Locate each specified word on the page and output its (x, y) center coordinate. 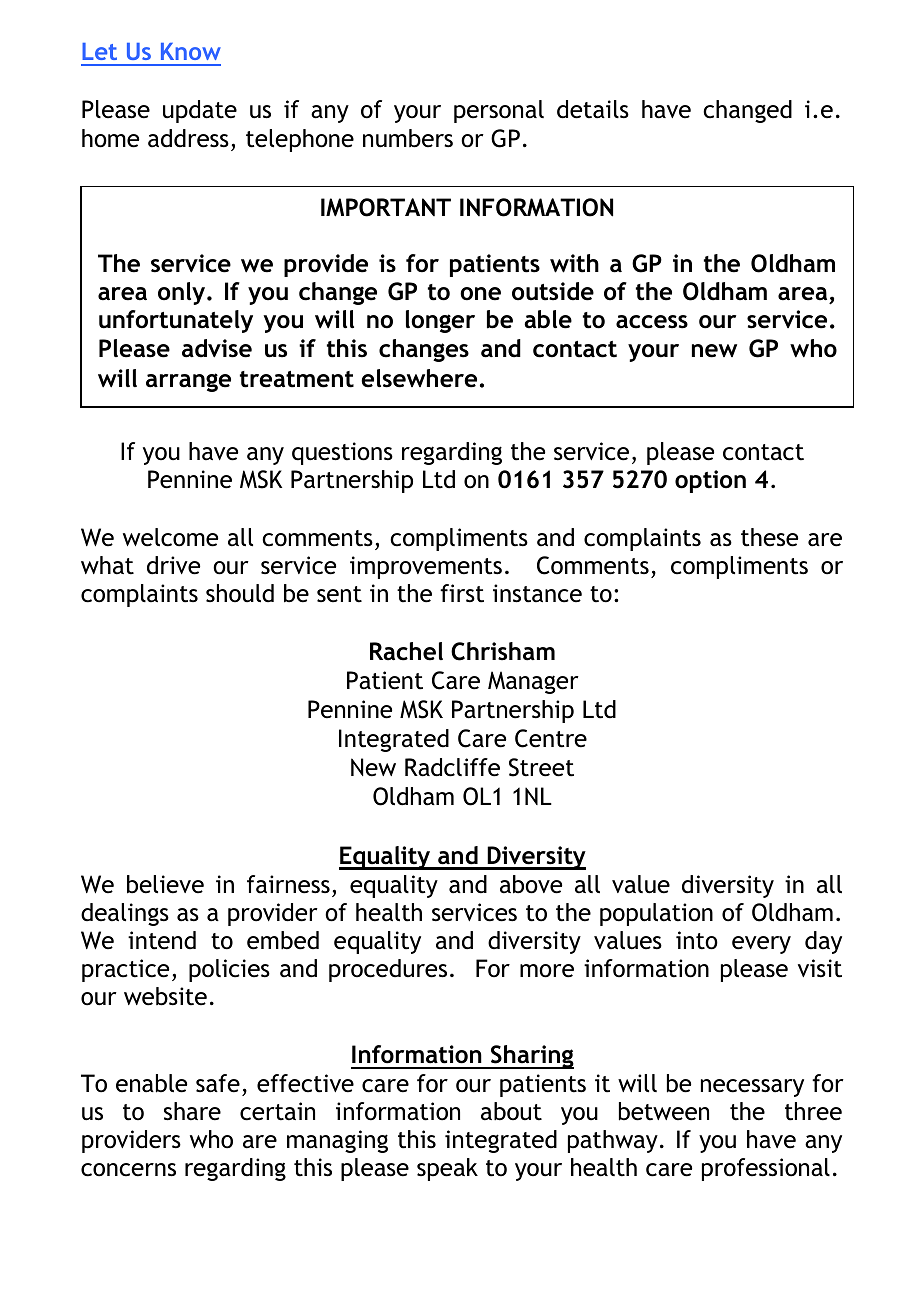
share (192, 1111)
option (710, 481)
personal (499, 111)
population (656, 914)
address (188, 138)
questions (342, 453)
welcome (170, 537)
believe (165, 884)
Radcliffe (452, 767)
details (593, 109)
